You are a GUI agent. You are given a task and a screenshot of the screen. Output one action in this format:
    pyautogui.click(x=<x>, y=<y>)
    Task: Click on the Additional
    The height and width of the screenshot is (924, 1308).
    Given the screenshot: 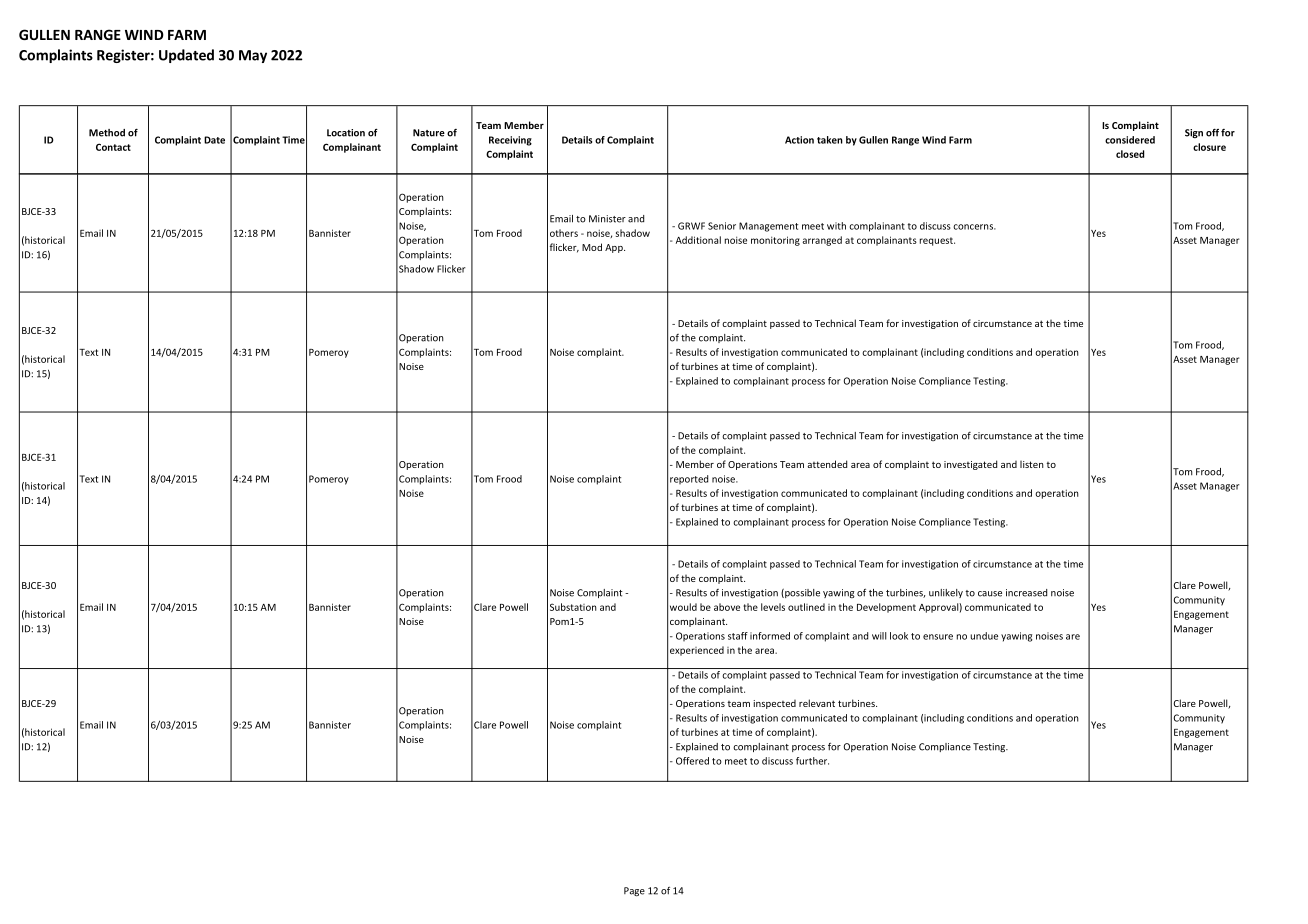 What is the action you would take?
    pyautogui.click(x=698, y=240)
